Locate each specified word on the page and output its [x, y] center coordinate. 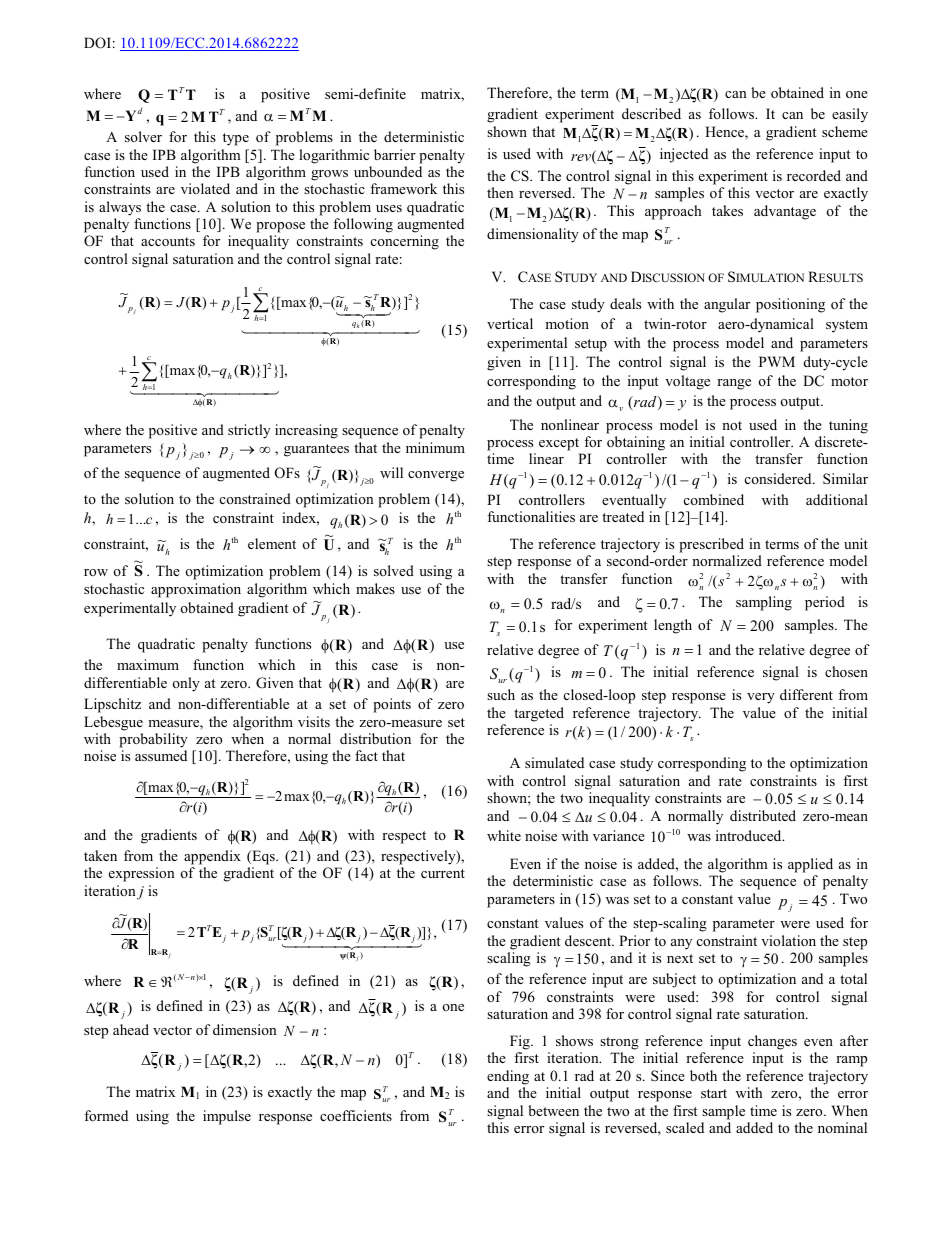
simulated [554, 762]
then [500, 192]
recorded [814, 175]
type [236, 139]
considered [779, 478]
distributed [763, 815]
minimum [435, 447]
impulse [227, 1117]
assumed [161, 755]
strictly [249, 431]
